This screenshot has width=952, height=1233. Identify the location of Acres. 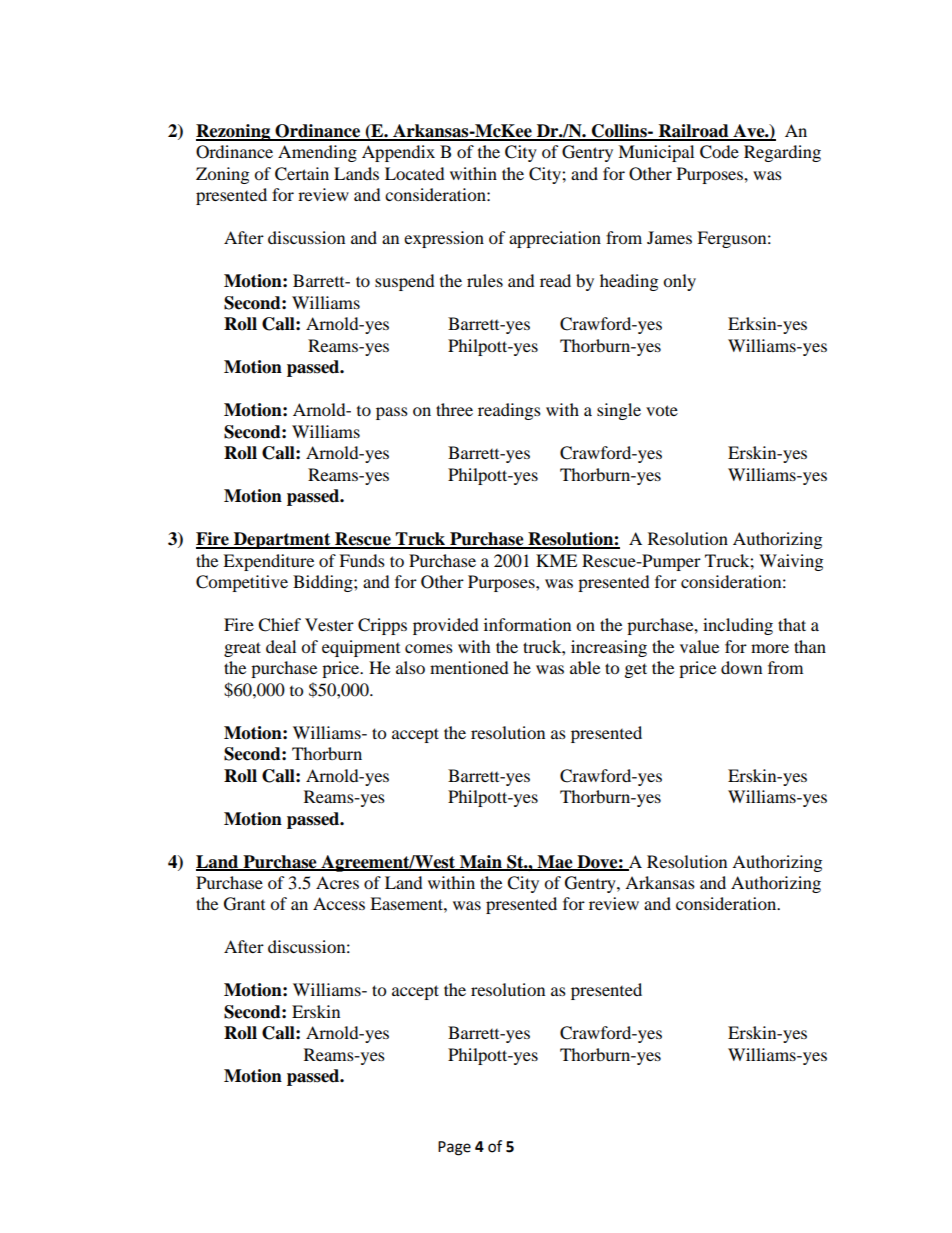
(337, 882).
